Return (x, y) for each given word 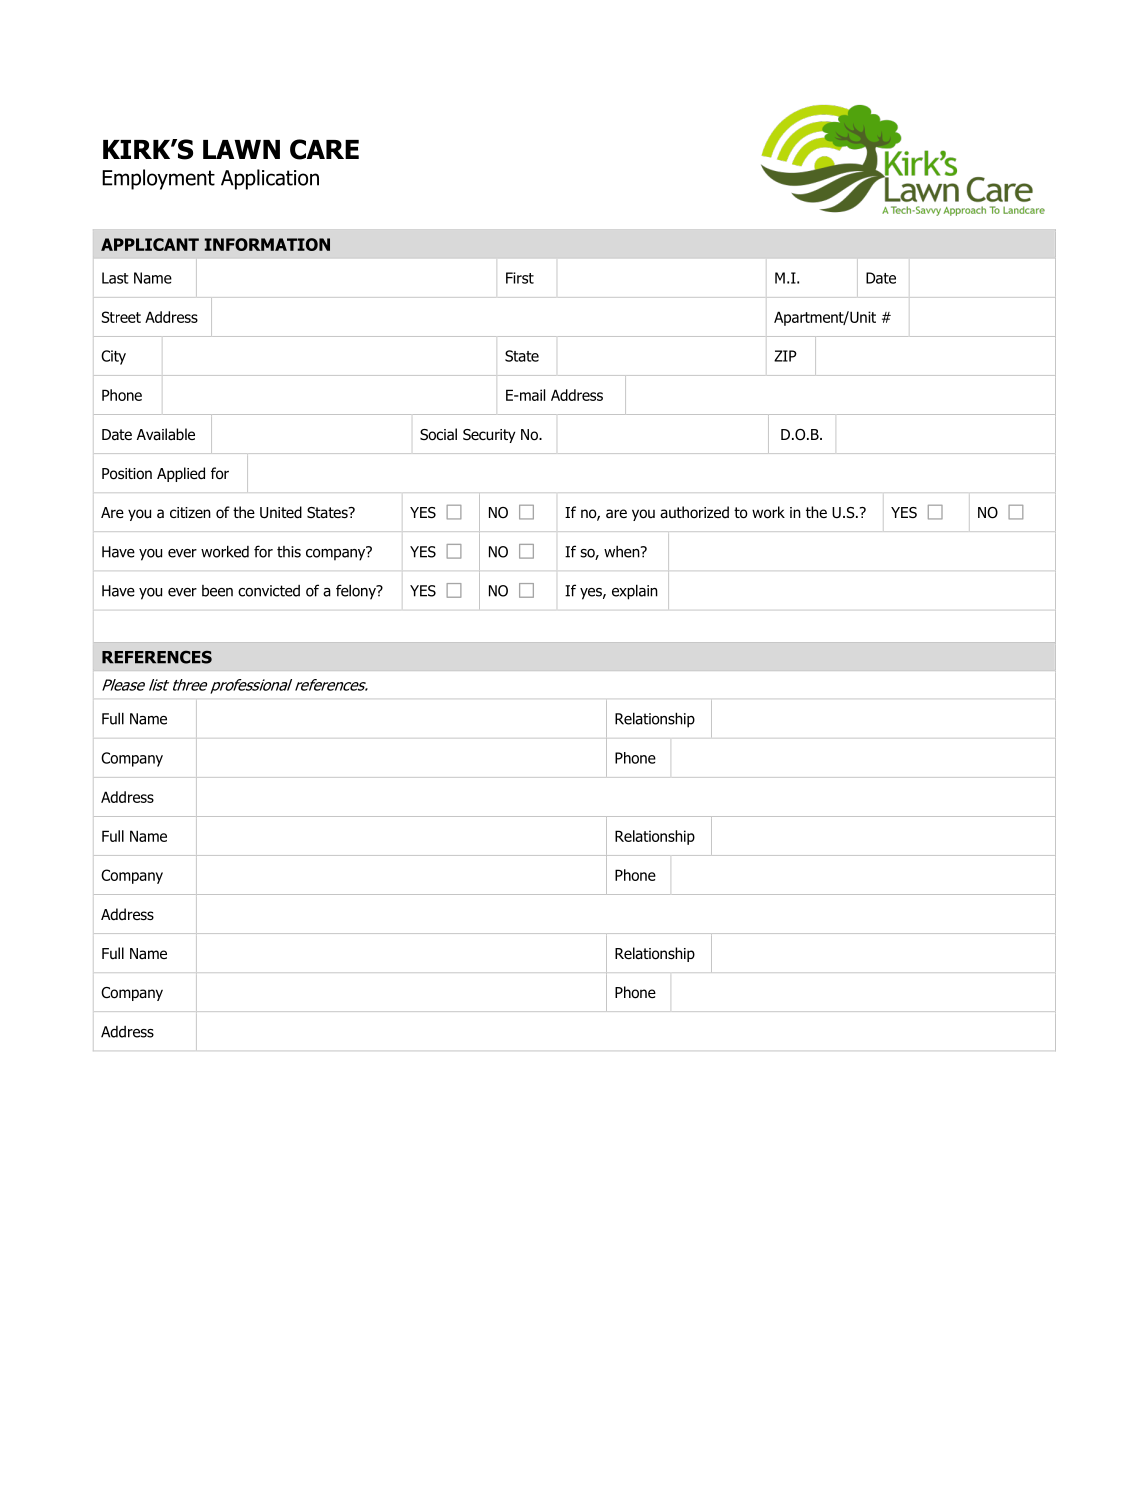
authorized (694, 512)
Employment (158, 179)
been (217, 591)
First (520, 278)
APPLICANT (150, 244)
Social (438, 434)
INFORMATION (267, 244)
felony (357, 592)
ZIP (785, 356)
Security (489, 436)
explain (635, 592)
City (113, 357)
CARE (324, 149)
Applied (181, 474)
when (623, 552)
